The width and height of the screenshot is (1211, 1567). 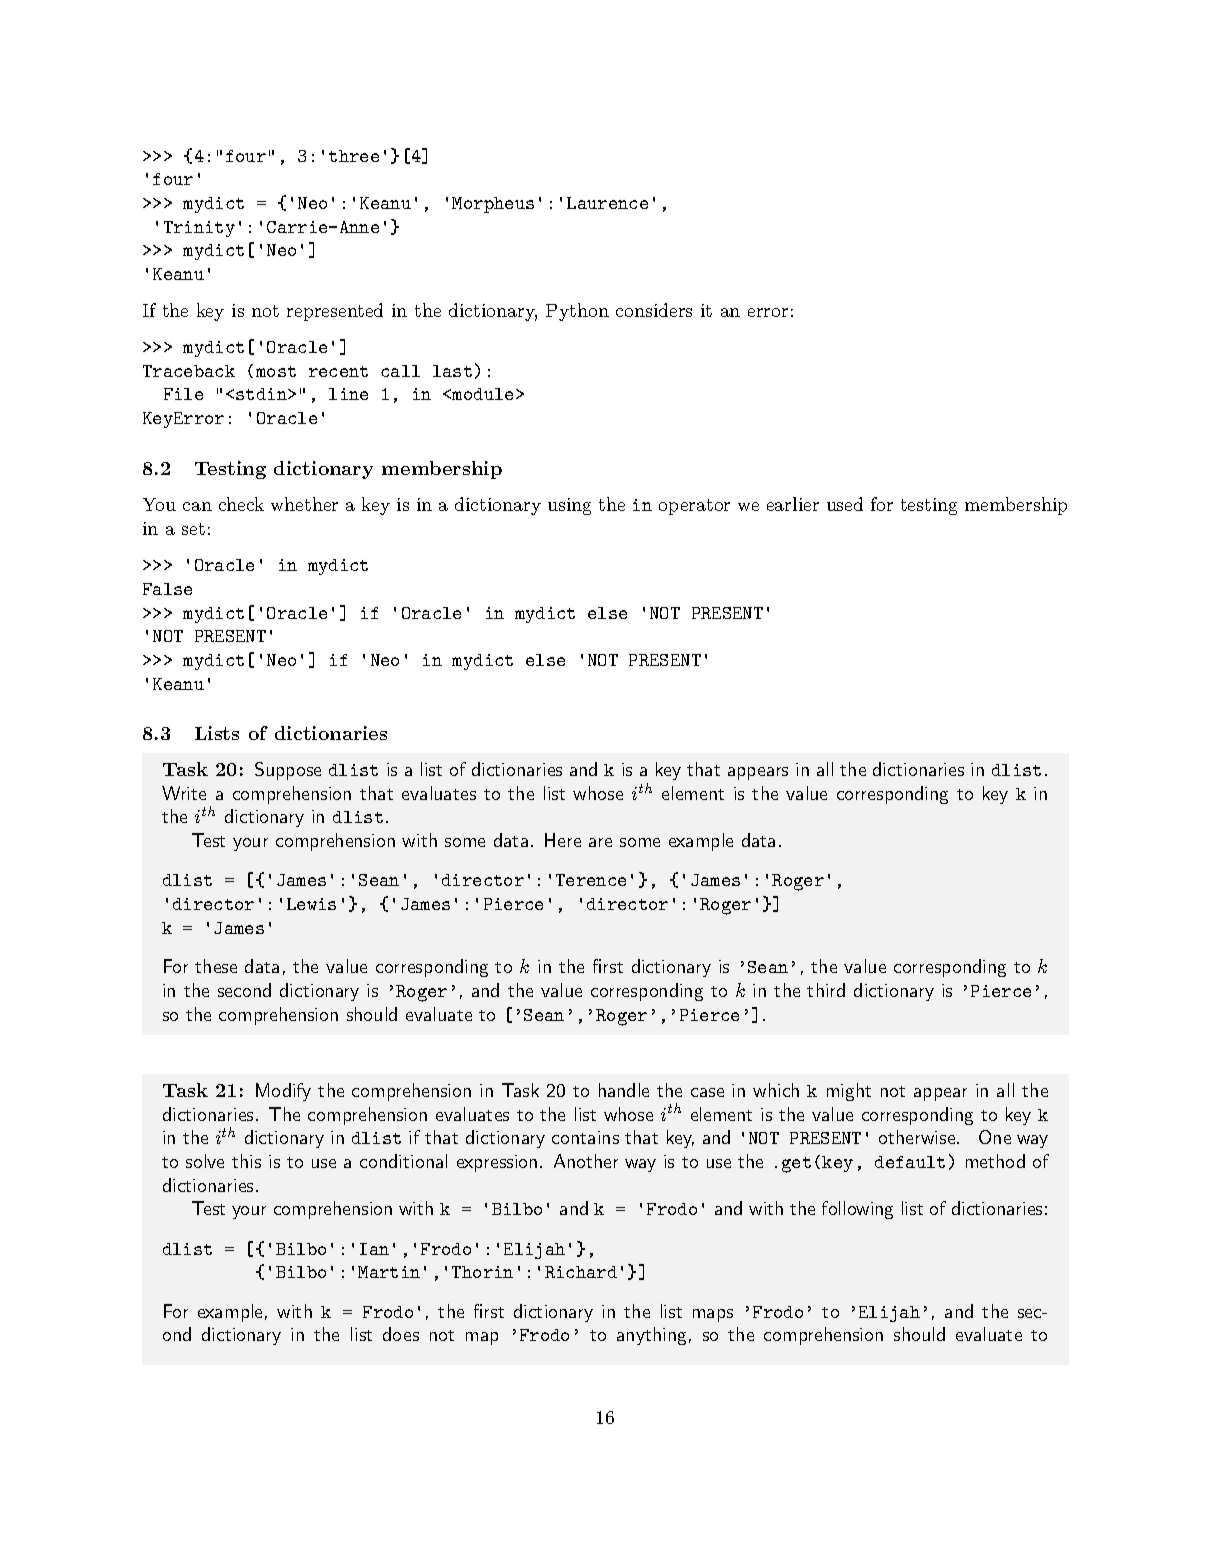 What do you see at coordinates (401, 1334) in the screenshot?
I see `does` at bounding box center [401, 1334].
